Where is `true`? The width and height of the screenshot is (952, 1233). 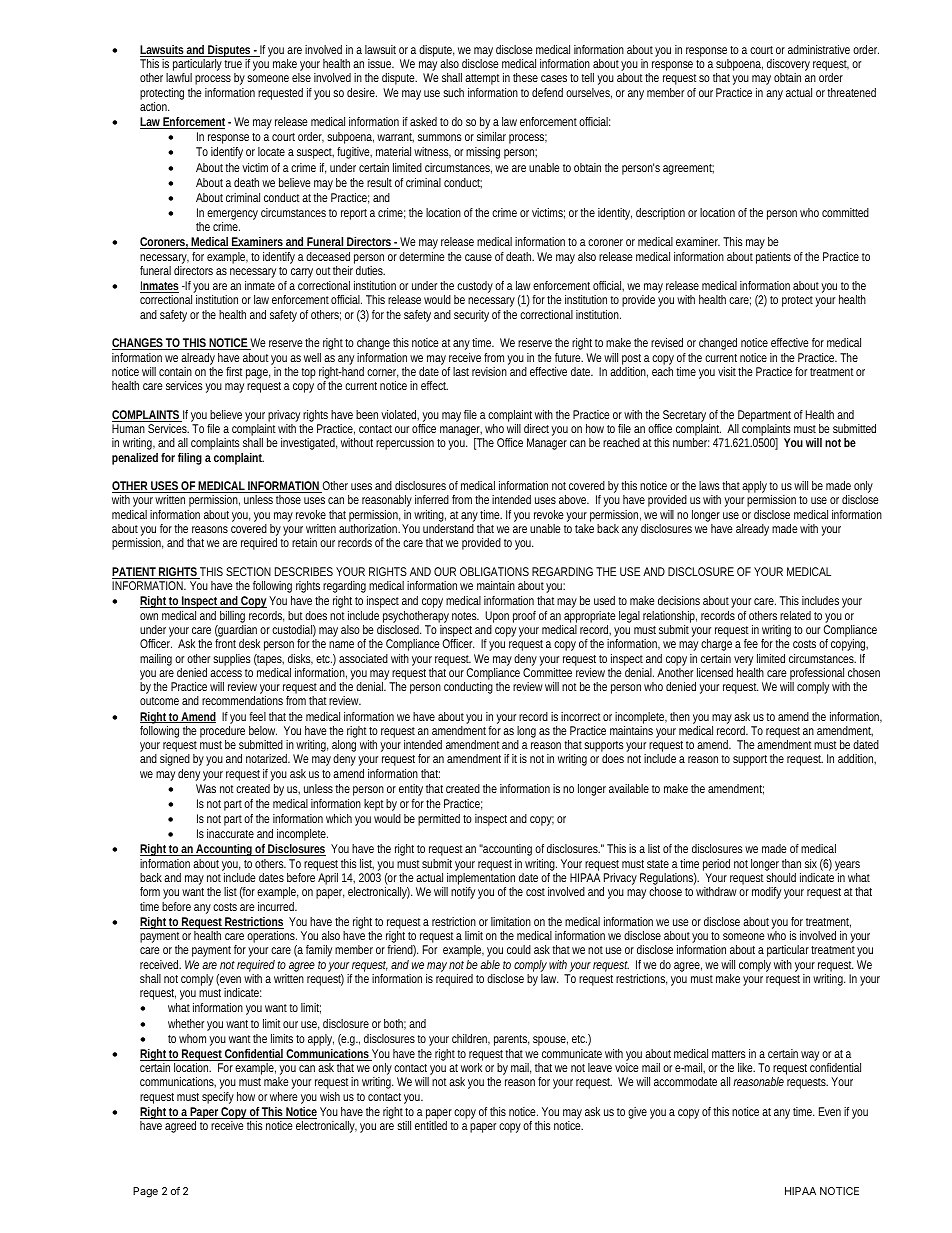
true is located at coordinates (233, 64).
